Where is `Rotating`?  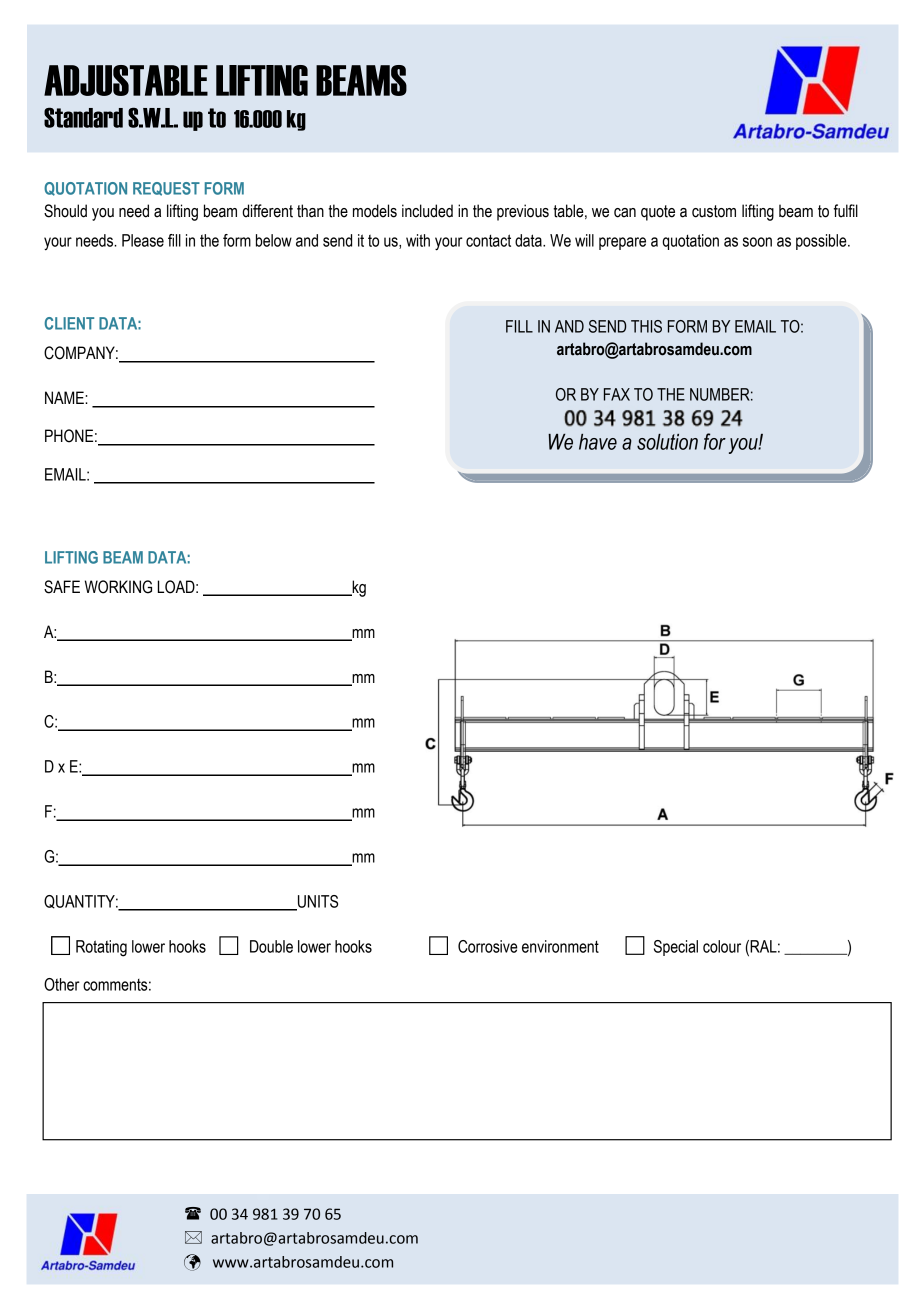
Rotating is located at coordinates (101, 948).
